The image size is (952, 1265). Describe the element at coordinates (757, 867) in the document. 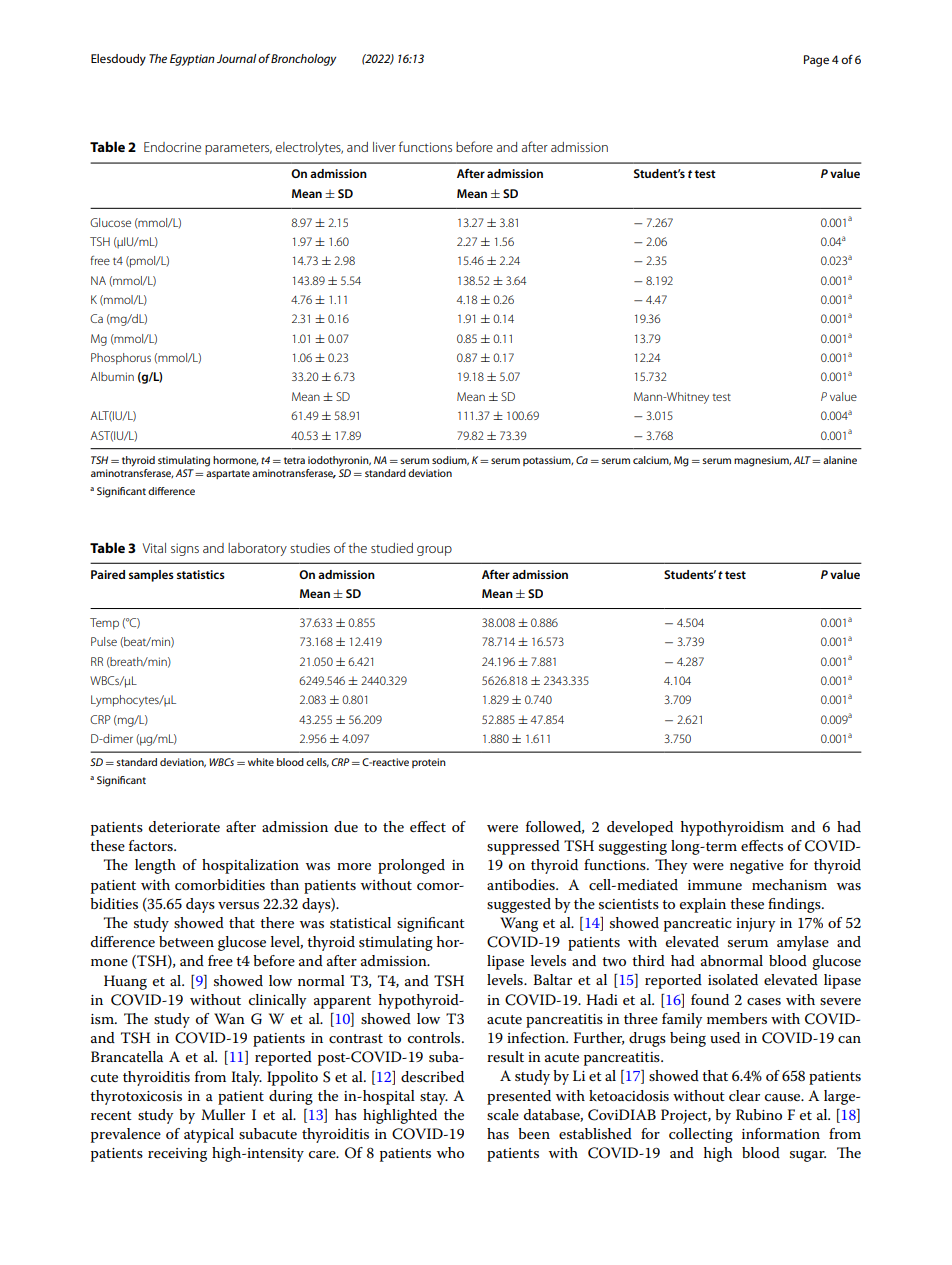

I see `negative` at that location.
